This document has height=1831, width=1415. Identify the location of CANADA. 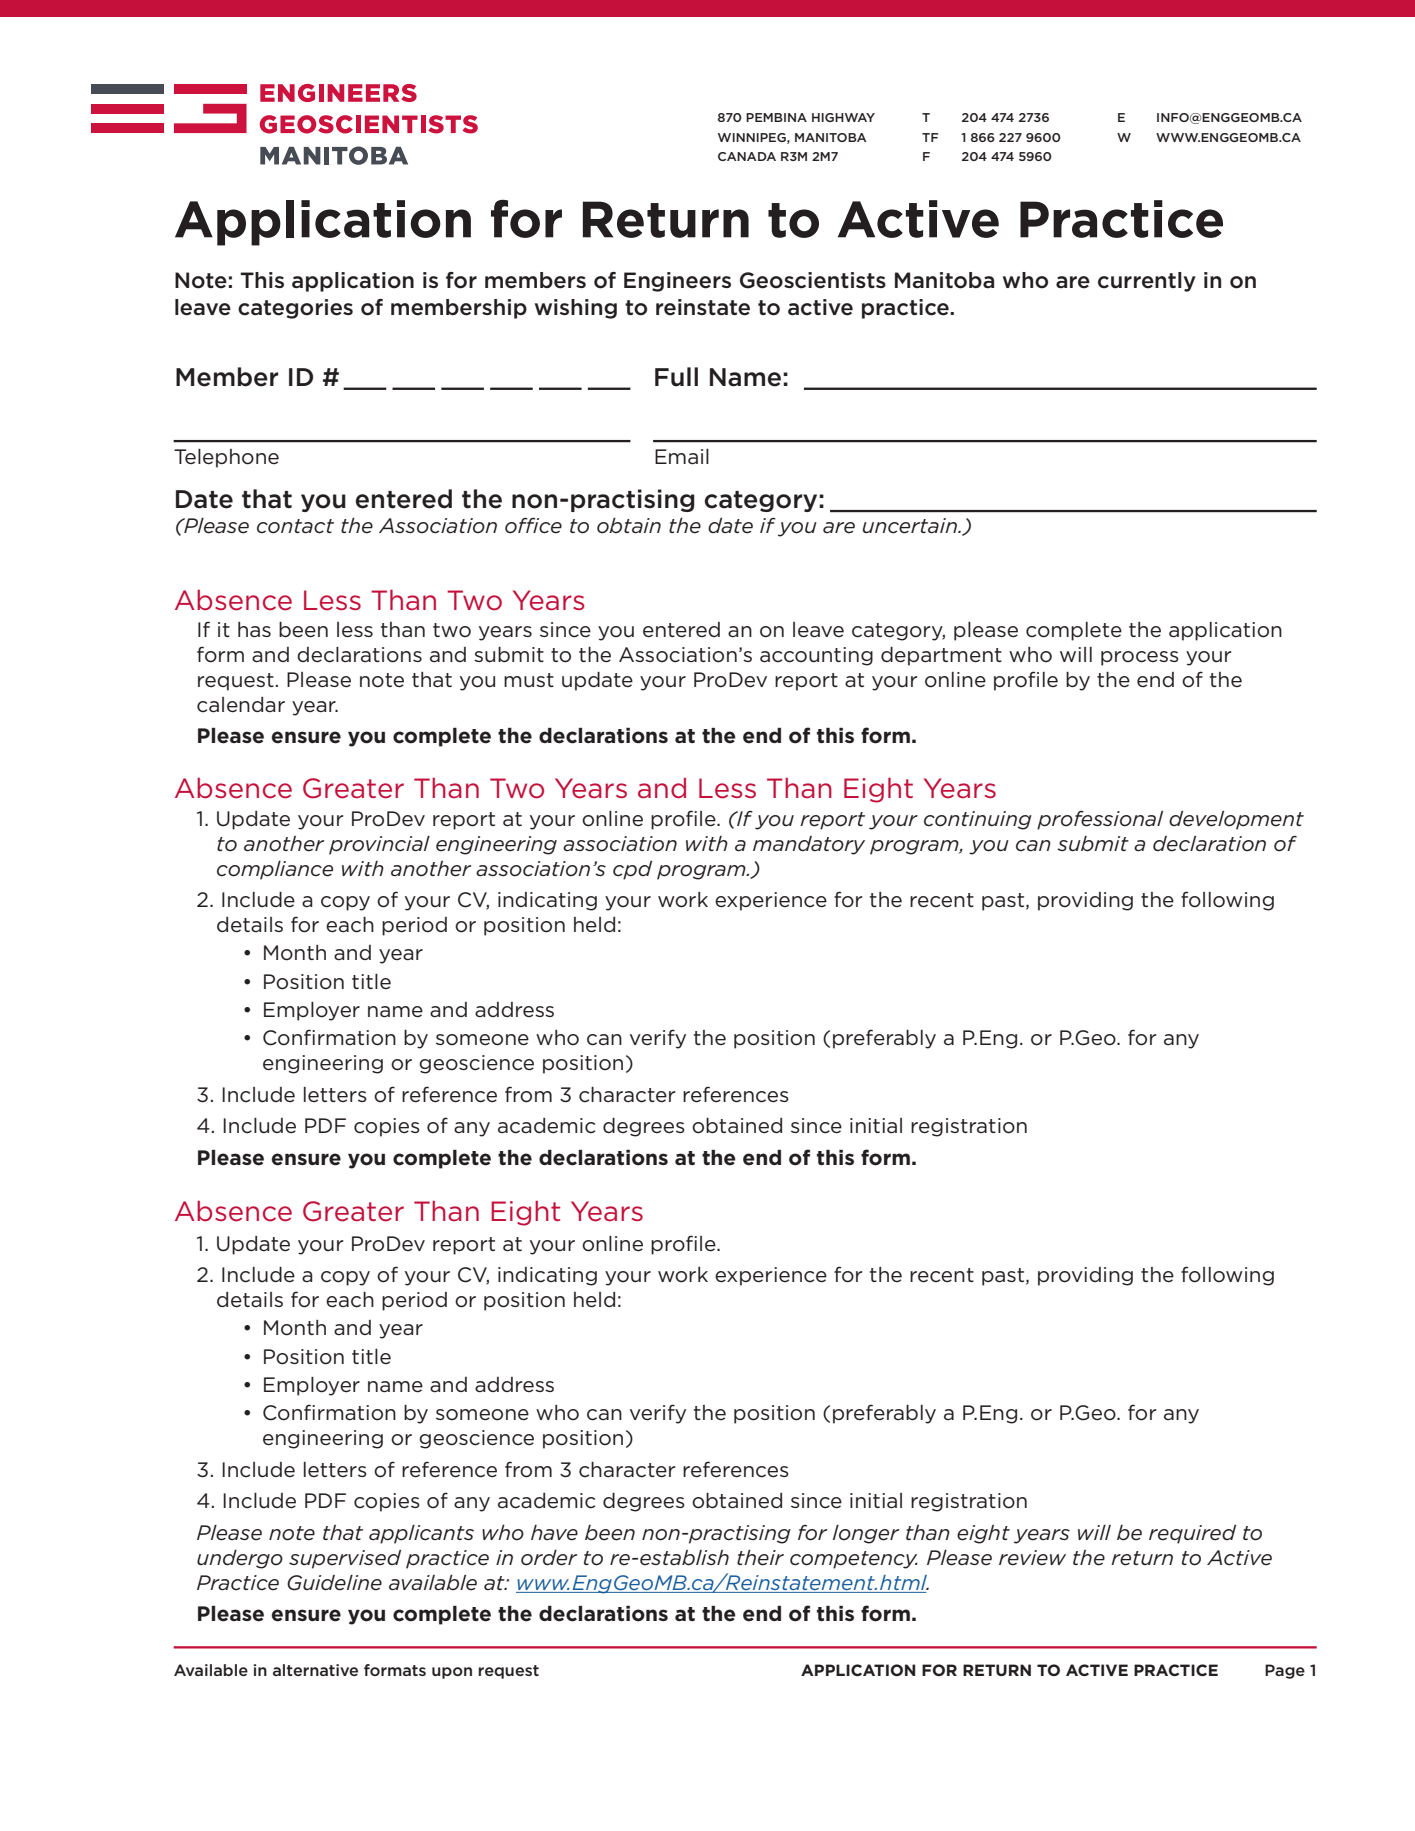
(747, 156).
